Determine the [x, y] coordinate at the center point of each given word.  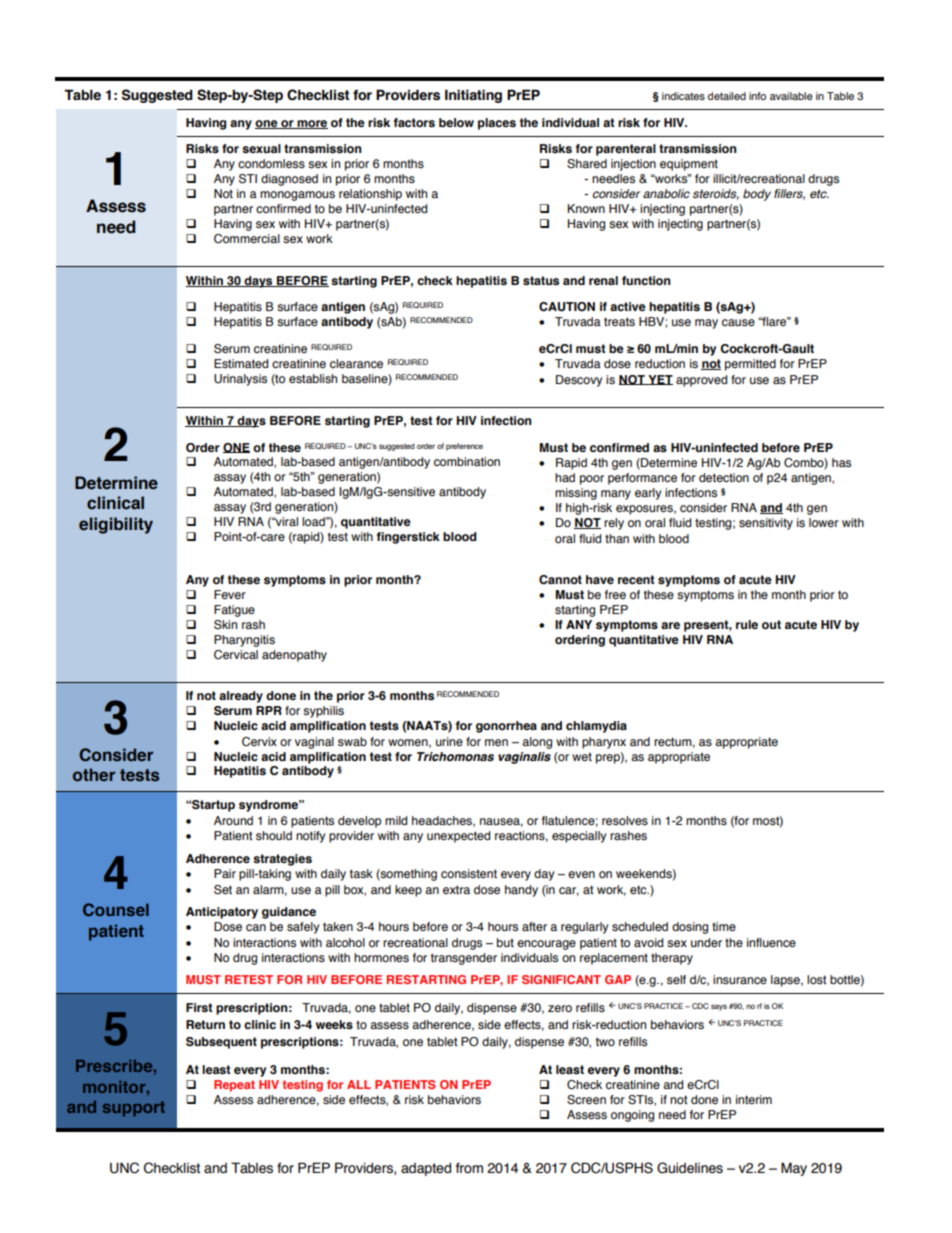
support [133, 1109]
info [757, 96]
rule [747, 624]
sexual [261, 149]
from [469, 1168]
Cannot [560, 579]
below [456, 122]
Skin [225, 624]
